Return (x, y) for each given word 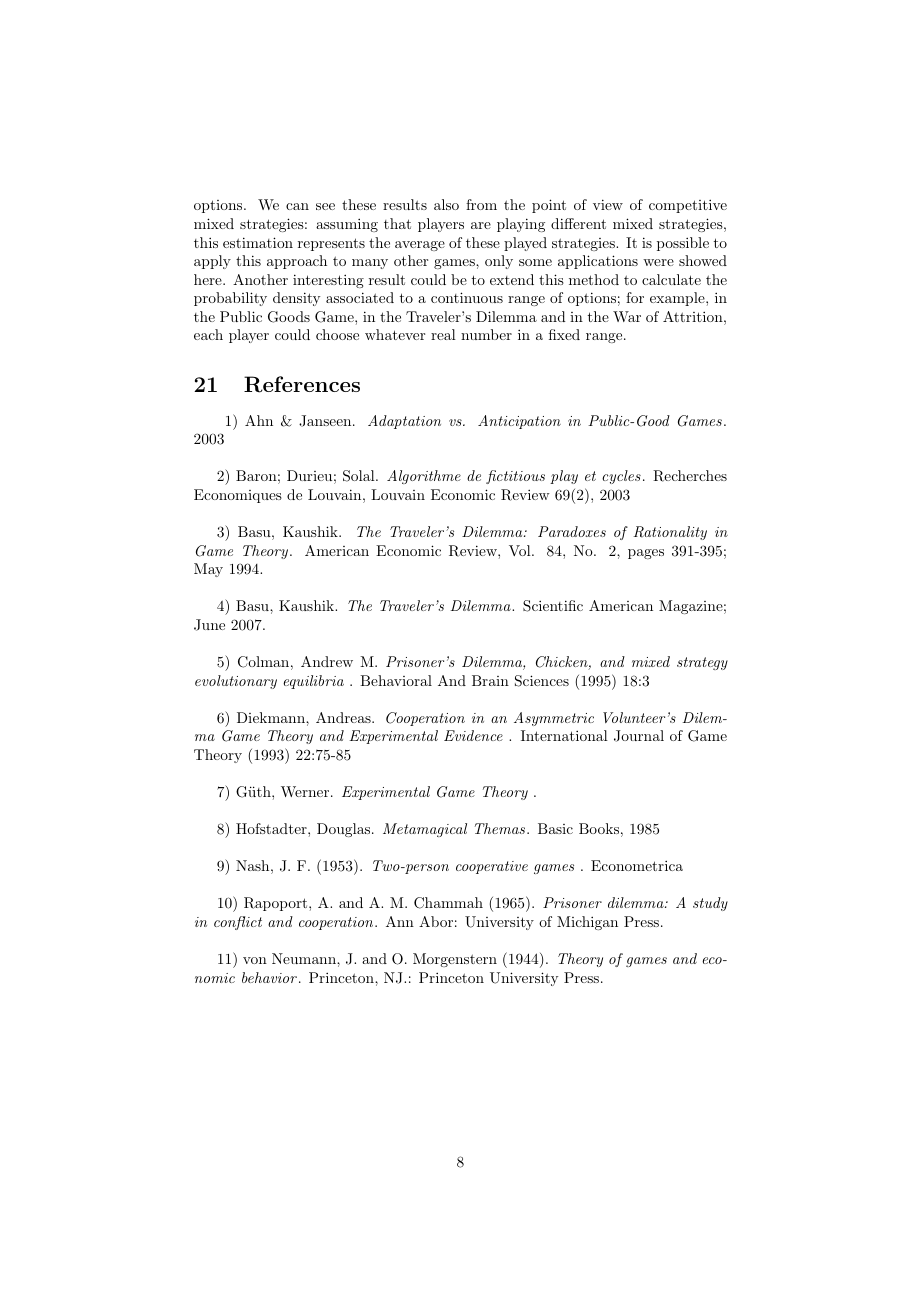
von (255, 960)
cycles (621, 477)
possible (683, 244)
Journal (639, 736)
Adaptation (404, 422)
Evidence (473, 735)
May (208, 570)
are (481, 225)
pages (646, 554)
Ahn (259, 420)
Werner (306, 791)
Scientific (553, 606)
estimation (258, 242)
